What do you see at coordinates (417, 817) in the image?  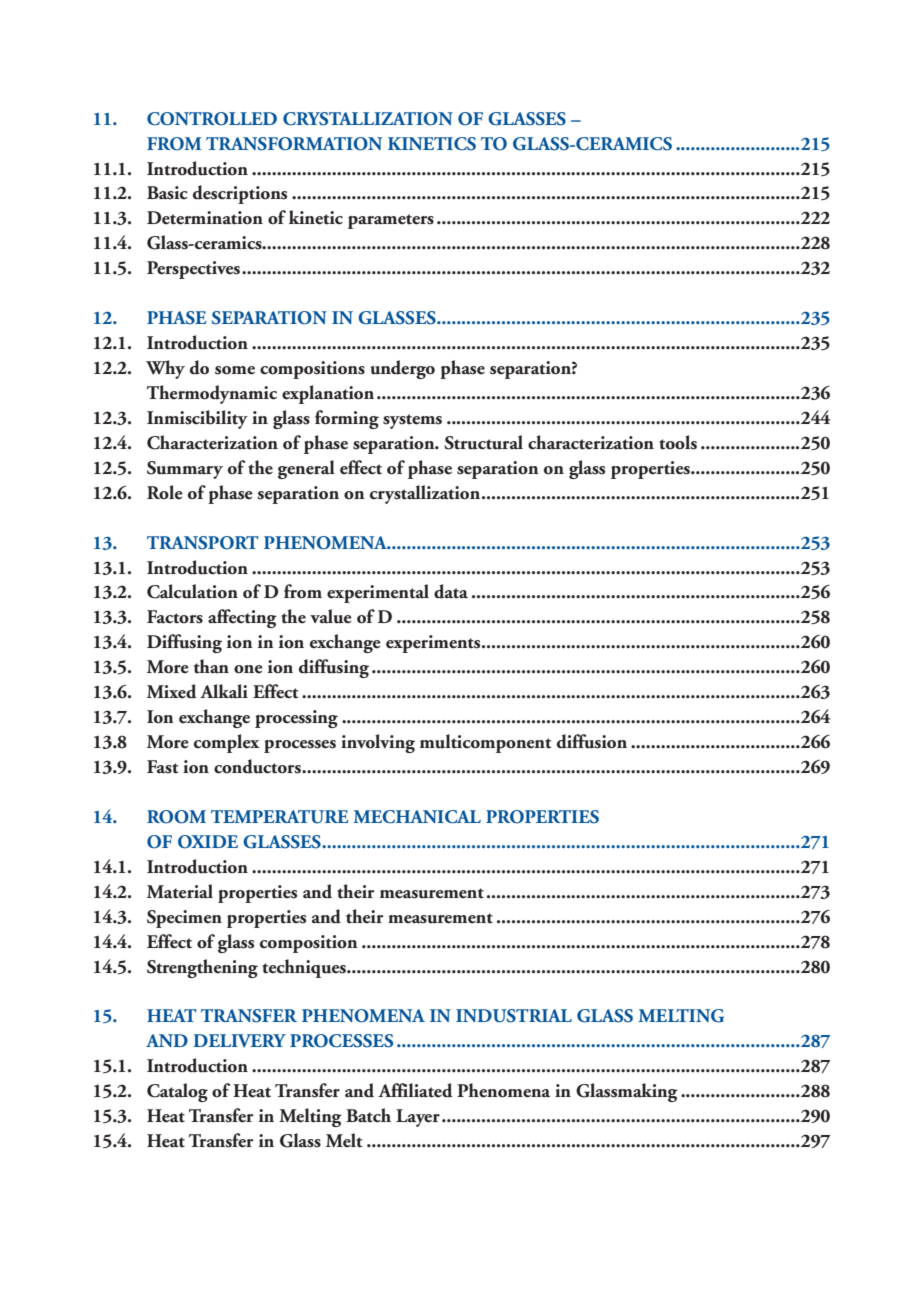 I see `MECHANICAL` at bounding box center [417, 817].
